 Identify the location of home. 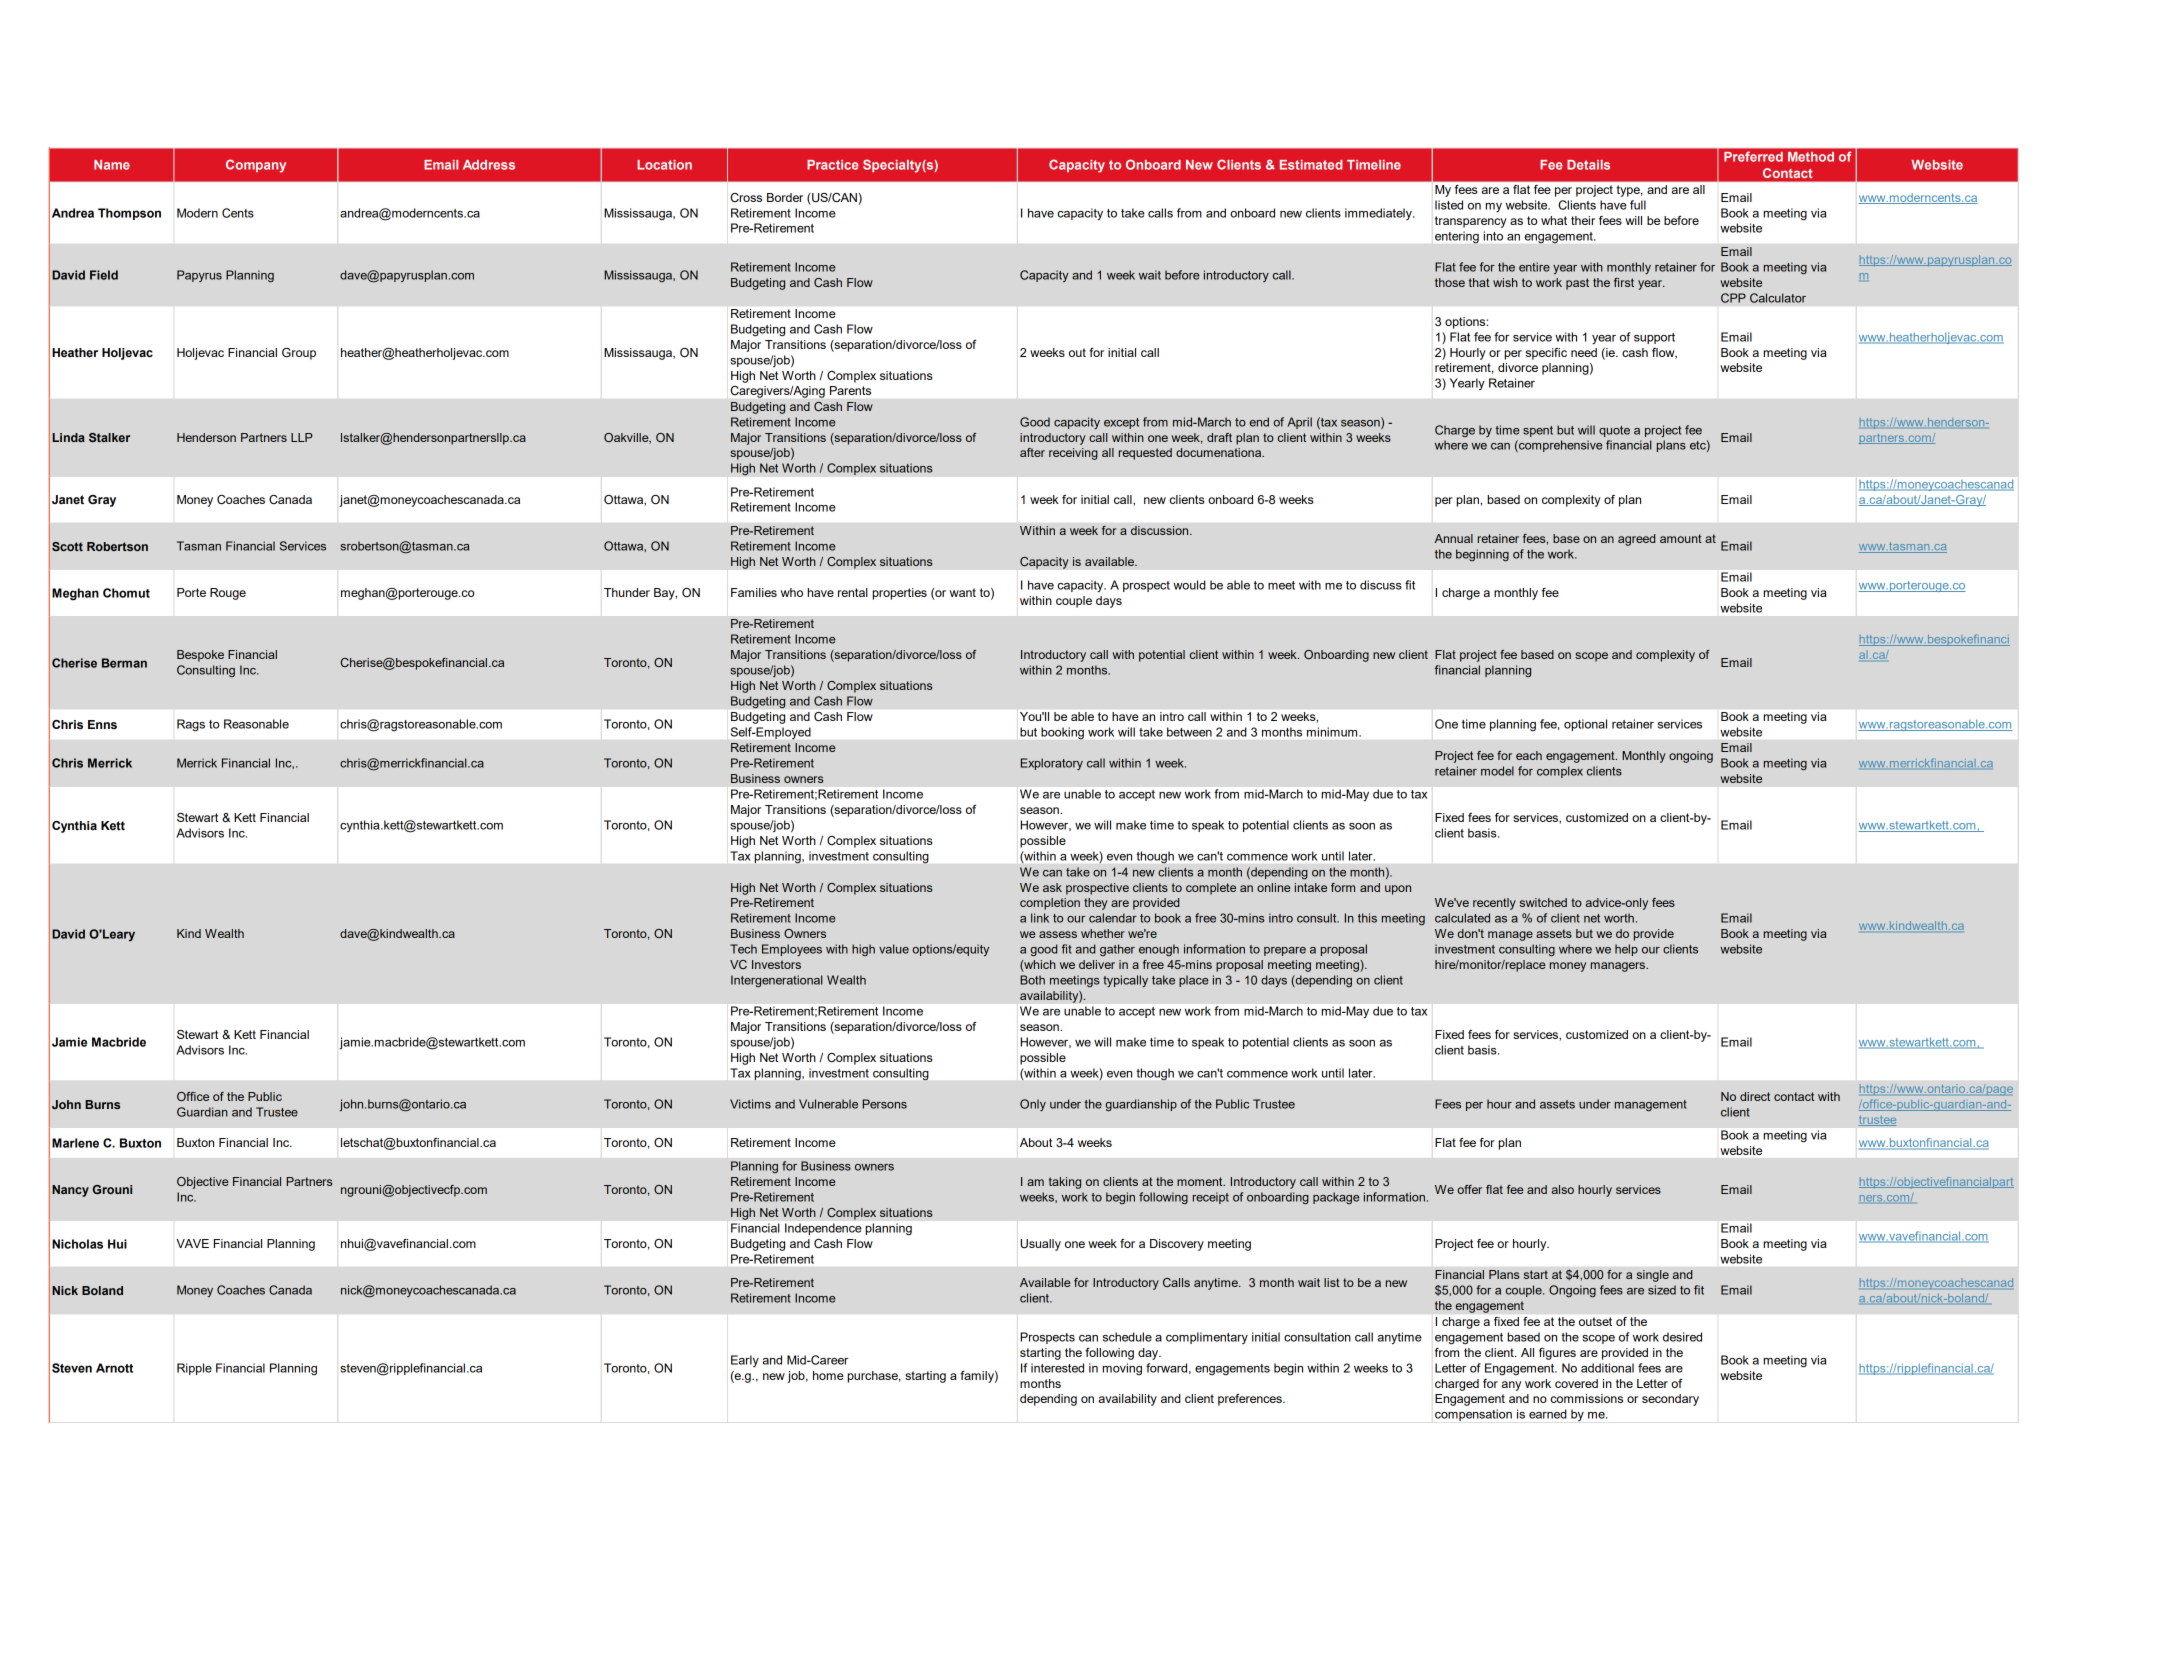
(828, 1375).
